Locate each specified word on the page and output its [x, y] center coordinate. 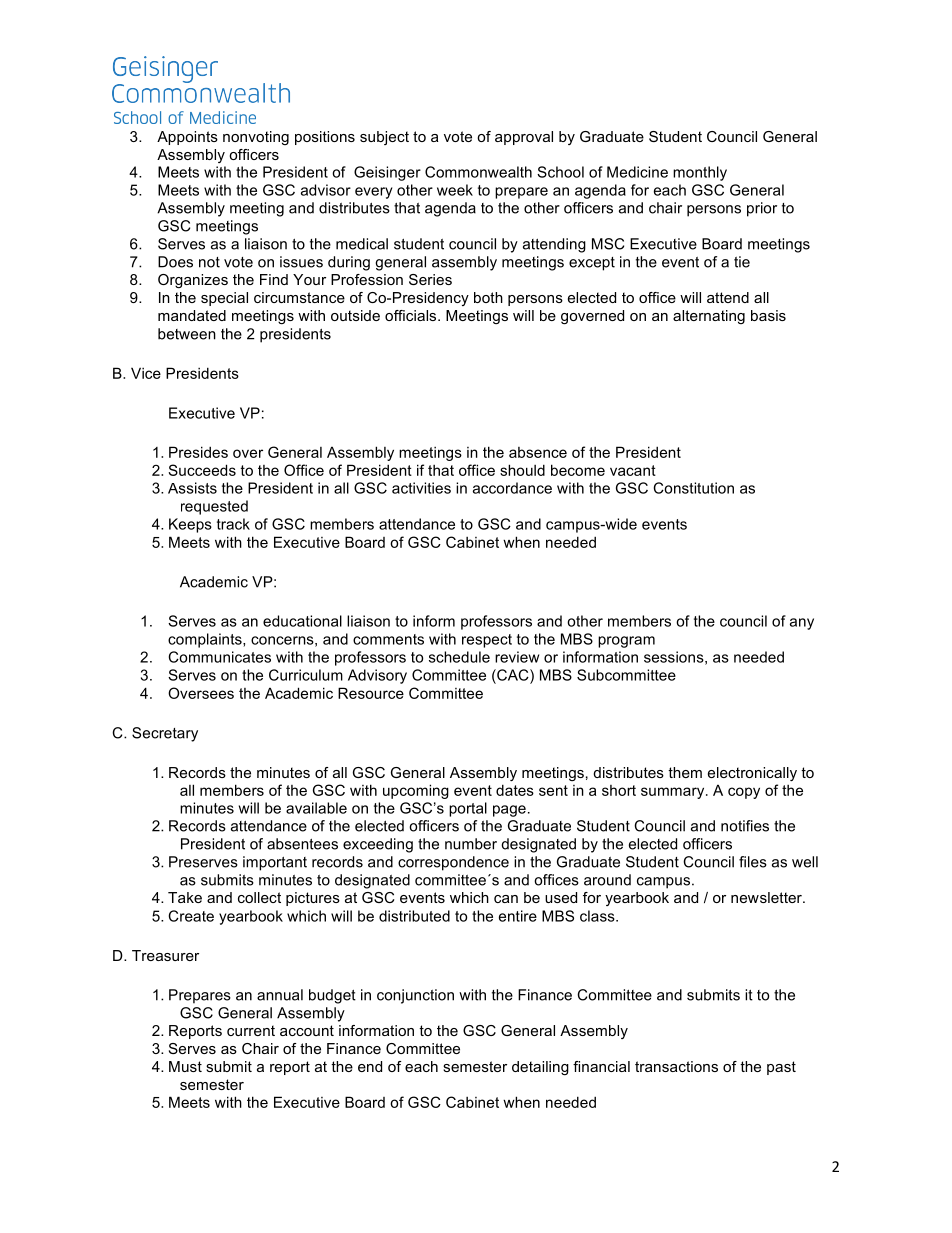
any [802, 624]
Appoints [187, 138]
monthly [700, 173]
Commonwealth [478, 172]
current [251, 1030]
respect [487, 641]
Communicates [220, 657]
